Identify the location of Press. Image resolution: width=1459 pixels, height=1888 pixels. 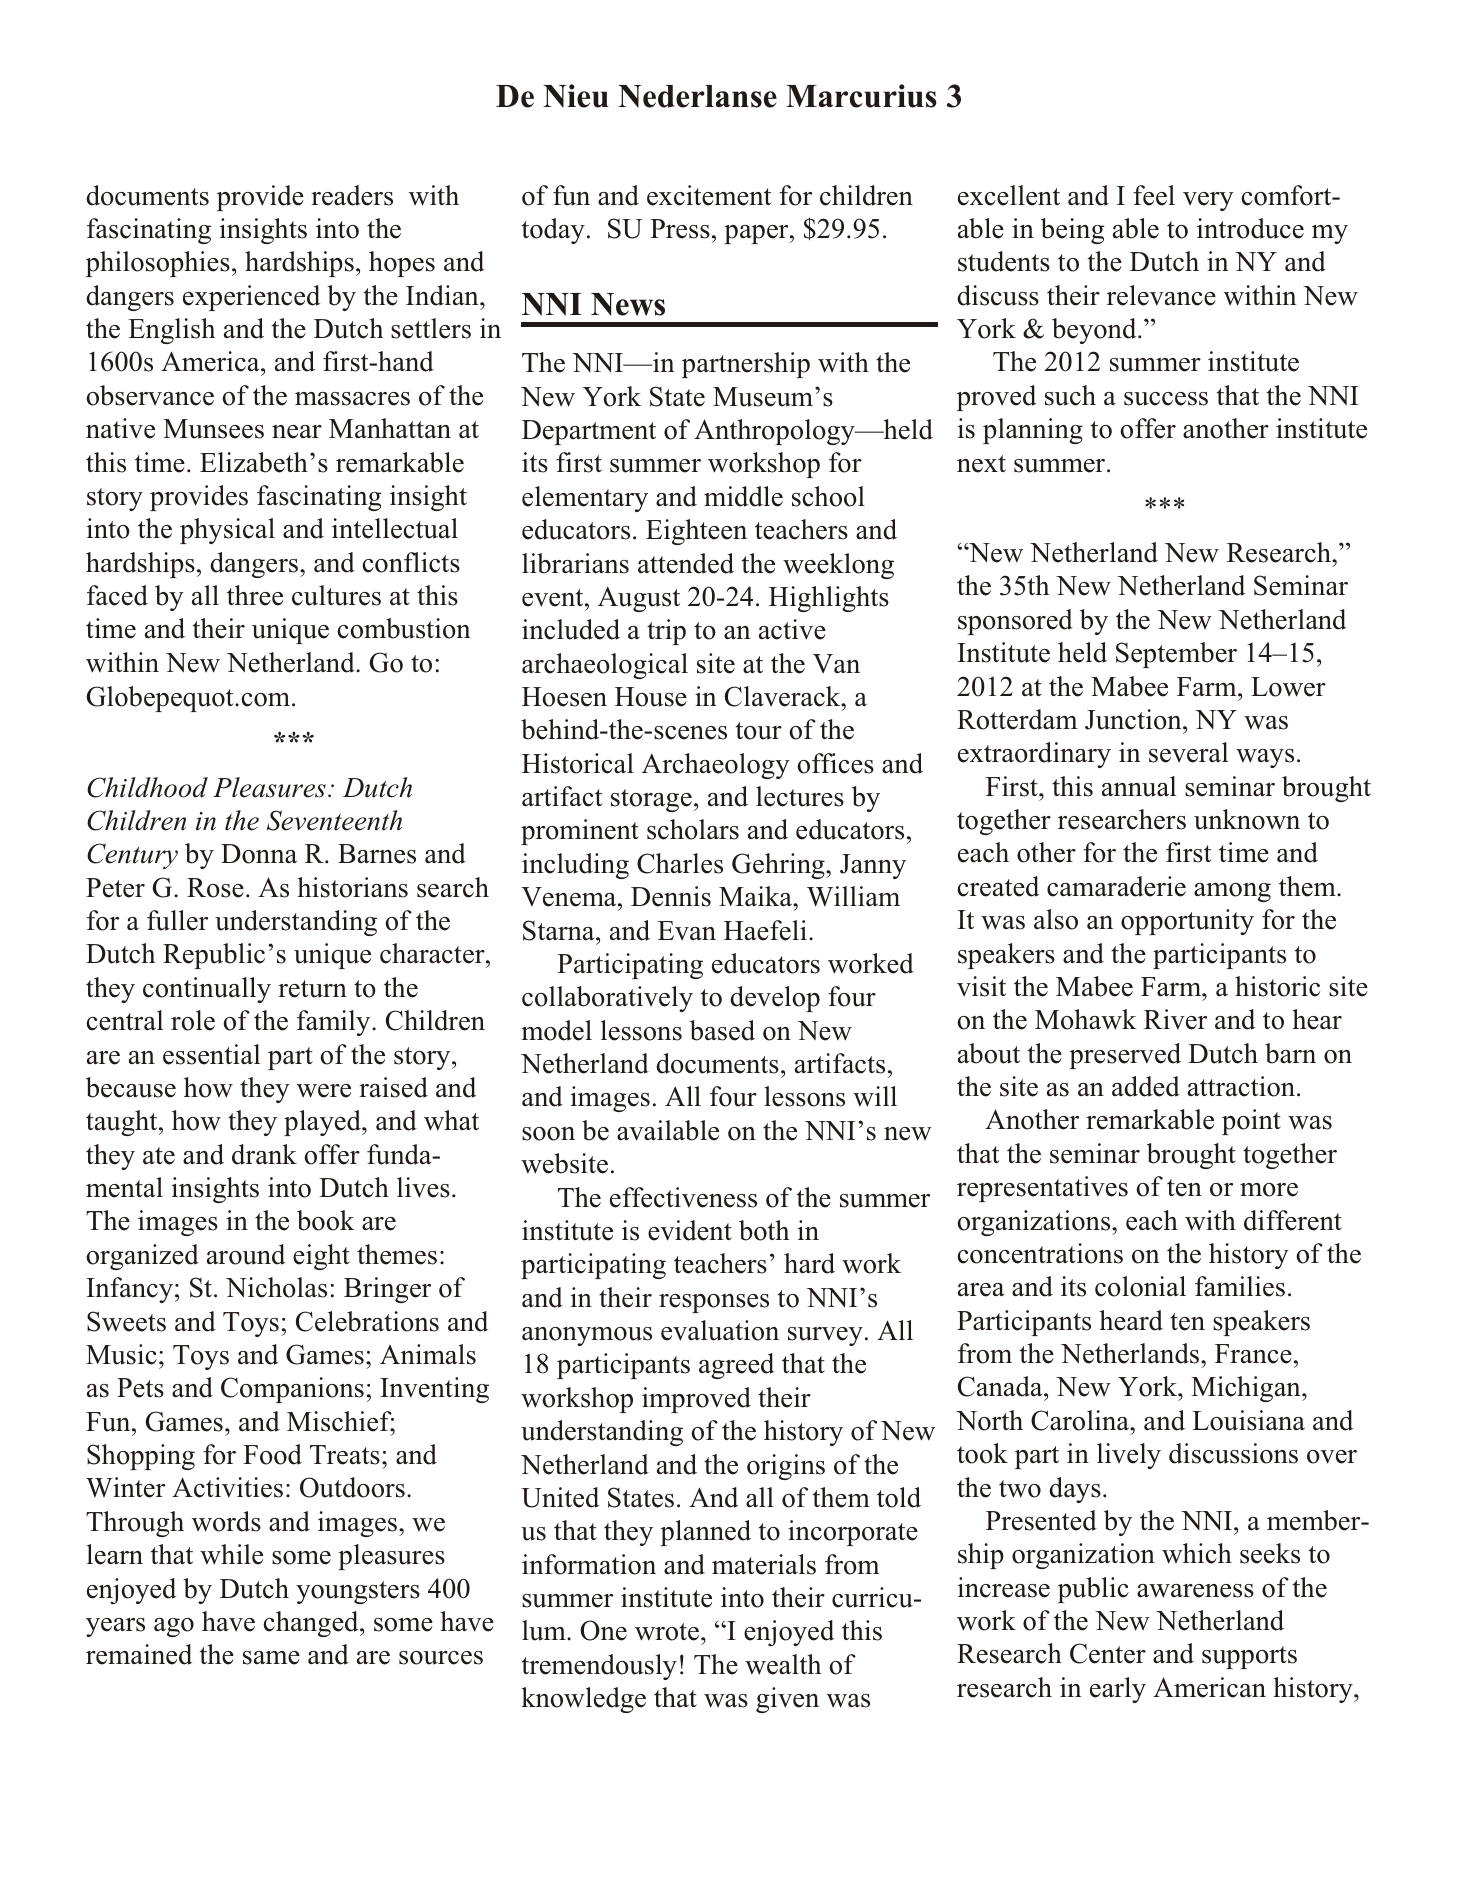
(680, 229).
